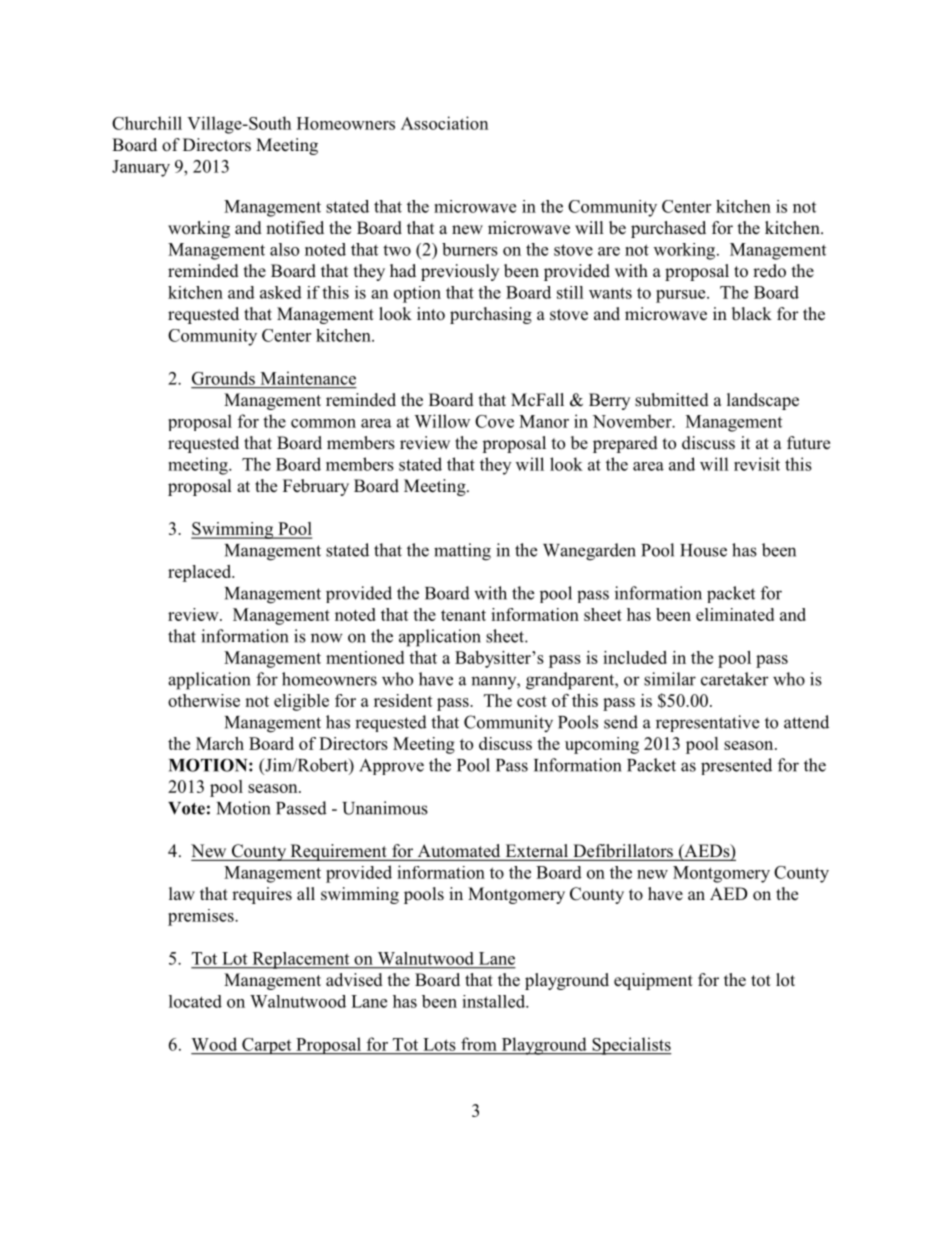 This page has width=952, height=1233. I want to click on located, so click(195, 1001).
